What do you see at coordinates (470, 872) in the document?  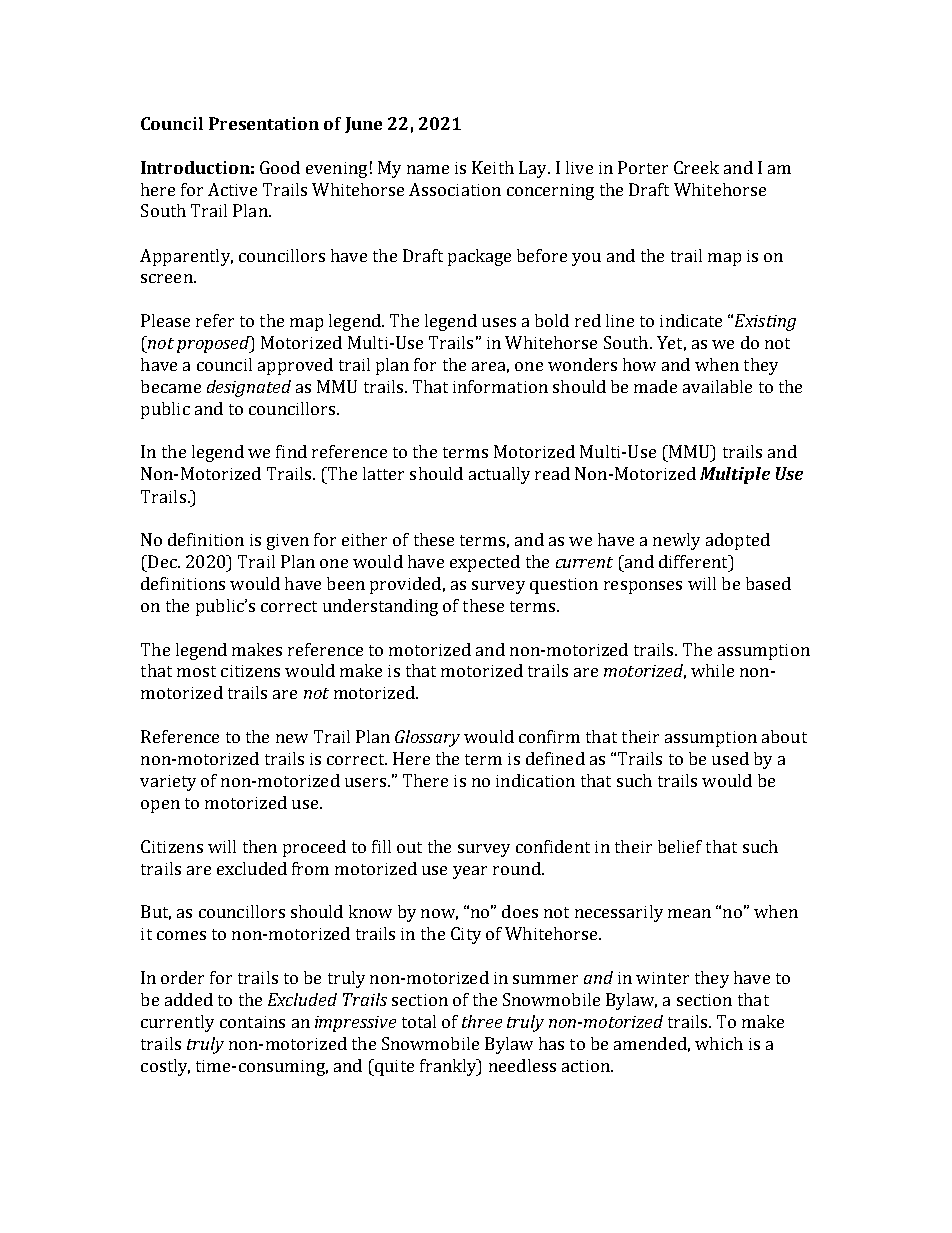 I see `year` at bounding box center [470, 872].
